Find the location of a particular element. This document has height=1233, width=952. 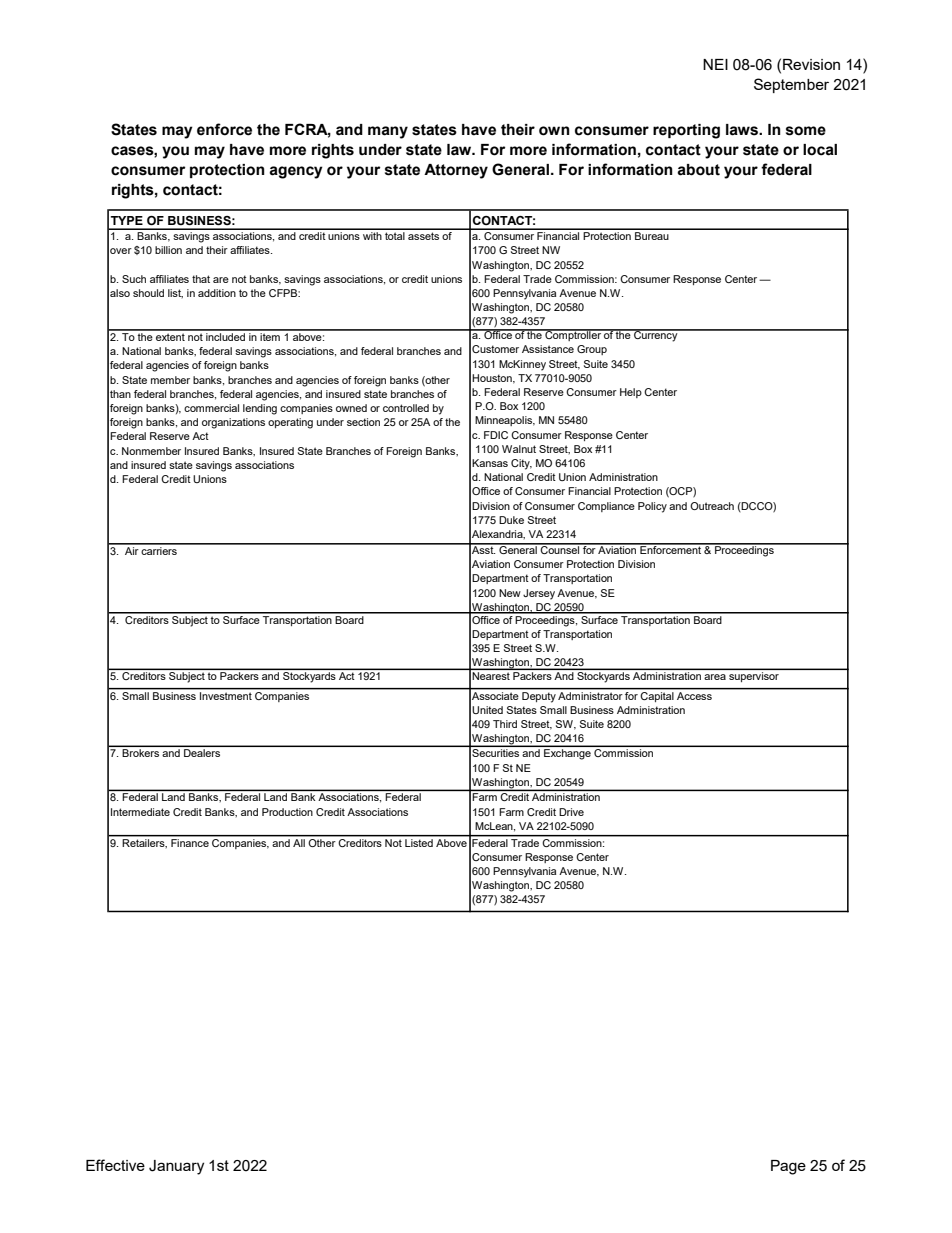

January is located at coordinates (176, 1167).
